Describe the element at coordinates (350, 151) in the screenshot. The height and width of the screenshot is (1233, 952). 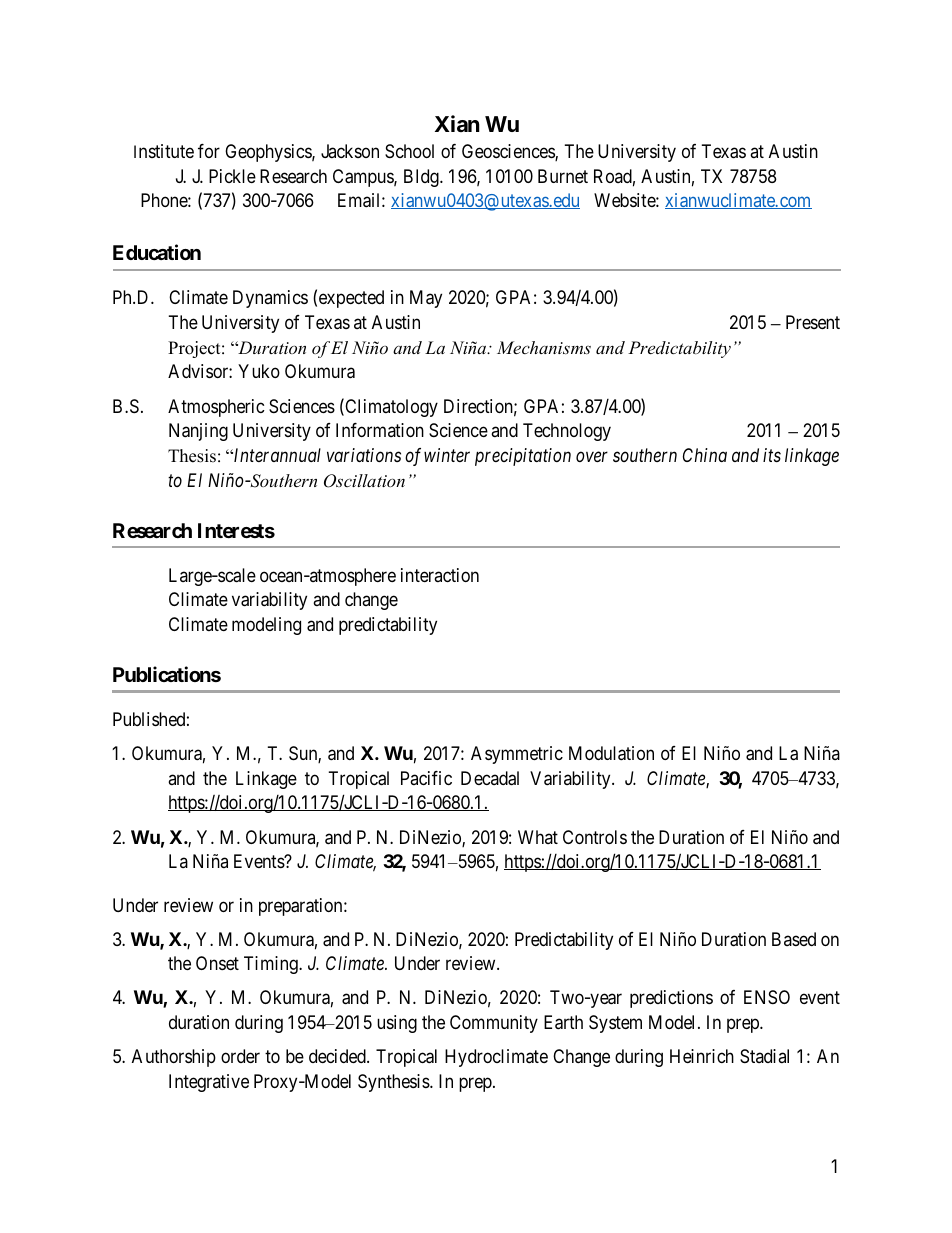
I see `Jackson` at that location.
